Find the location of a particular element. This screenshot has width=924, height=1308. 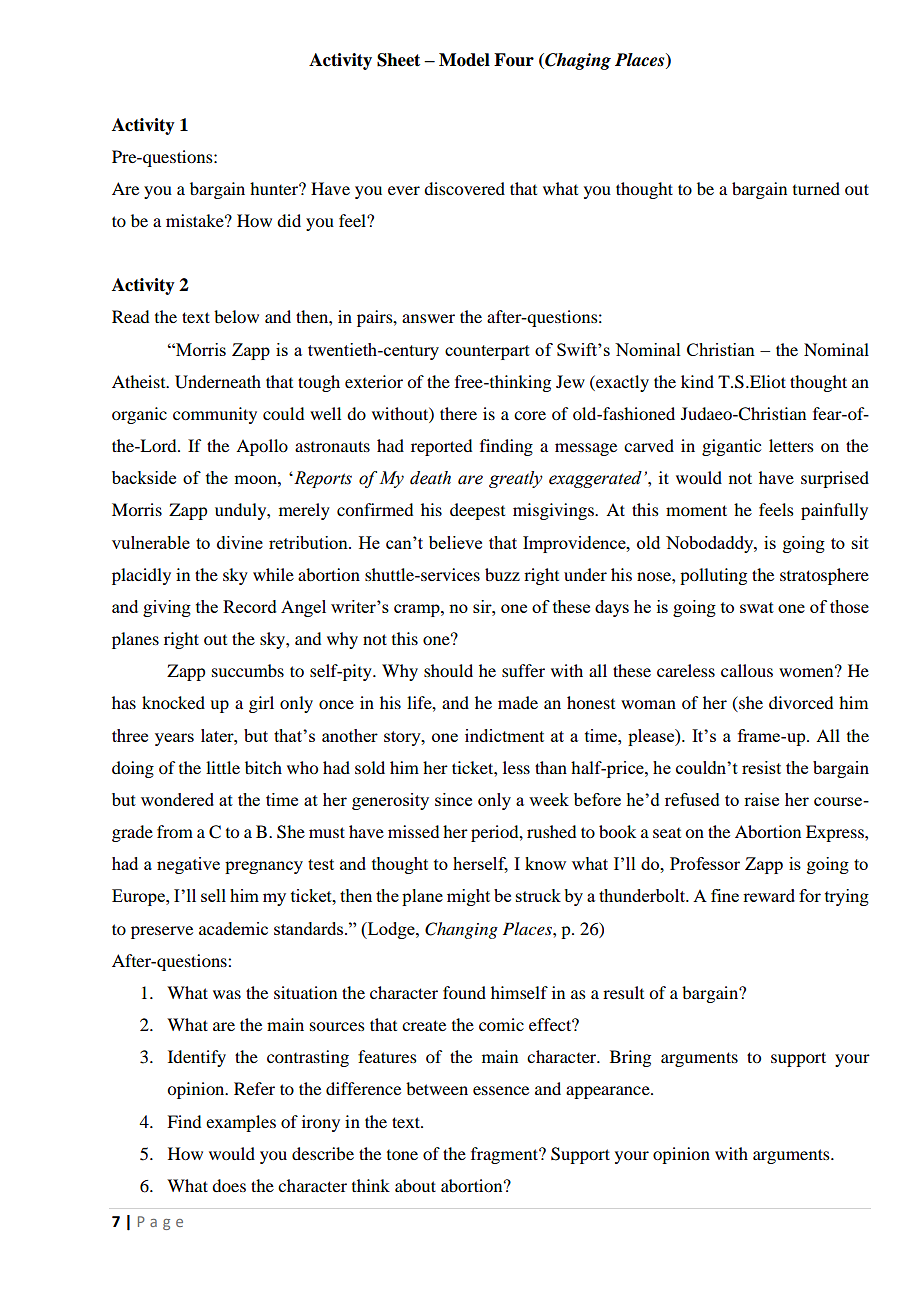

did is located at coordinates (289, 220).
